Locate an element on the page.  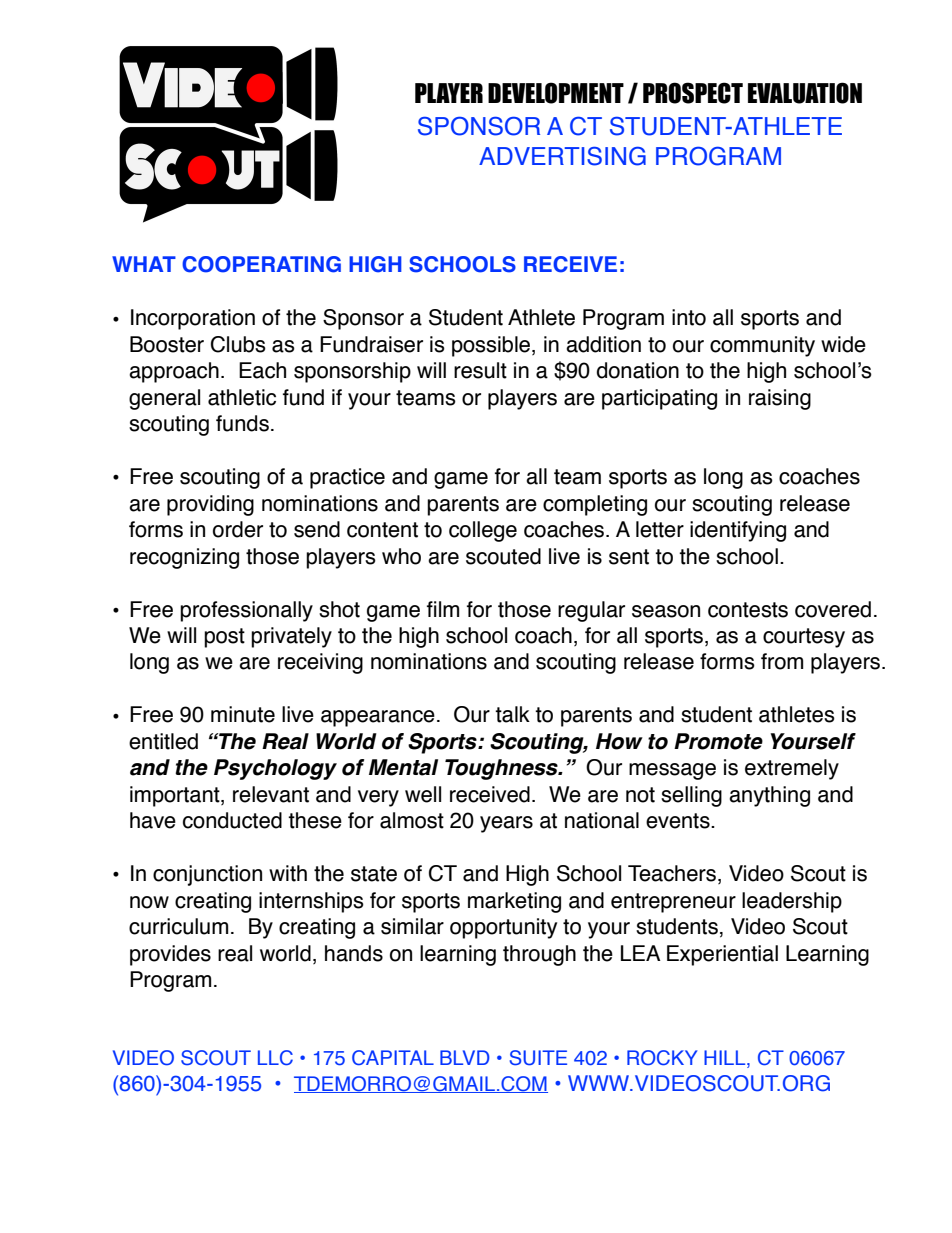
community is located at coordinates (762, 346).
